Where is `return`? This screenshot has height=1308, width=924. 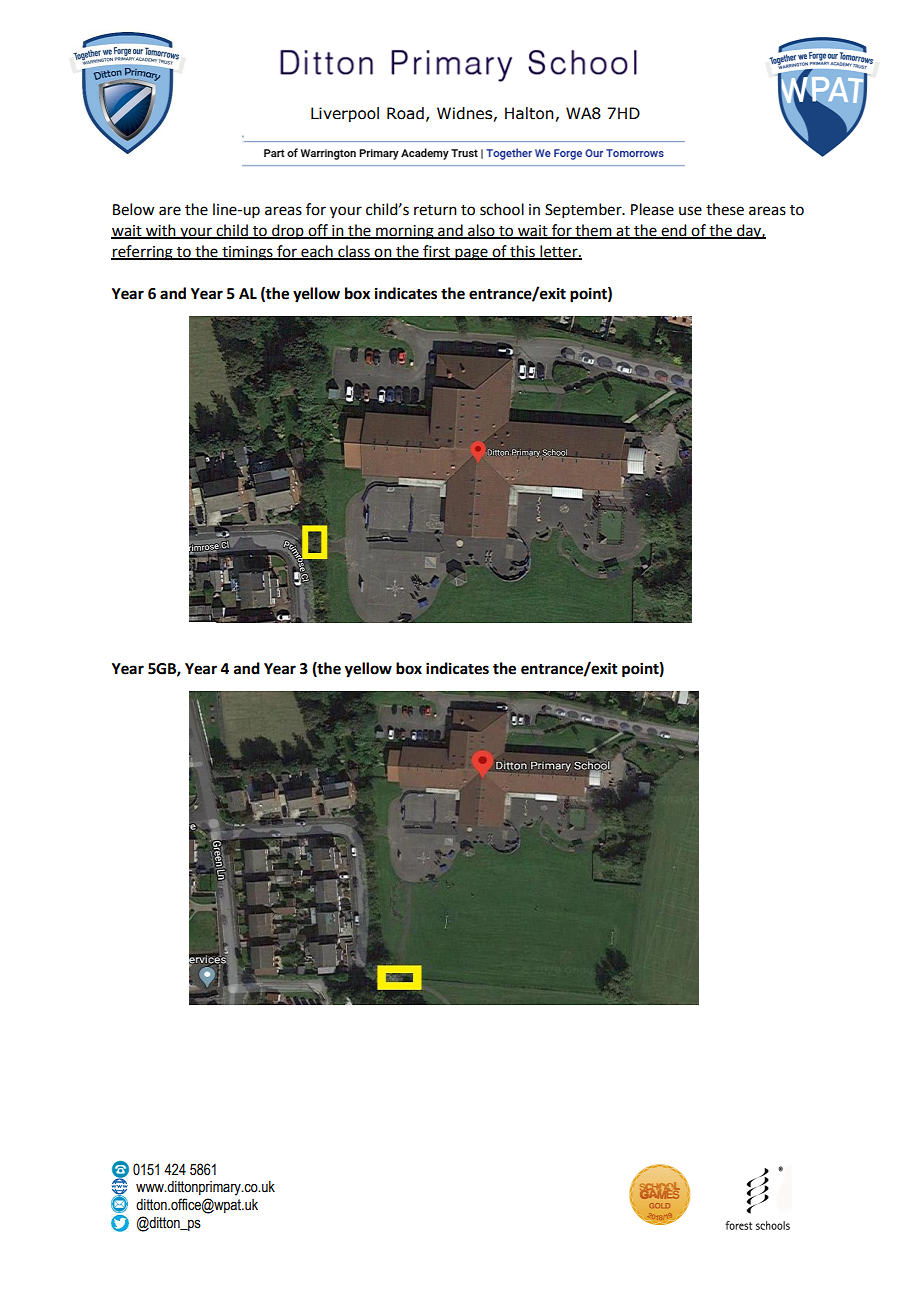
return is located at coordinates (435, 210).
